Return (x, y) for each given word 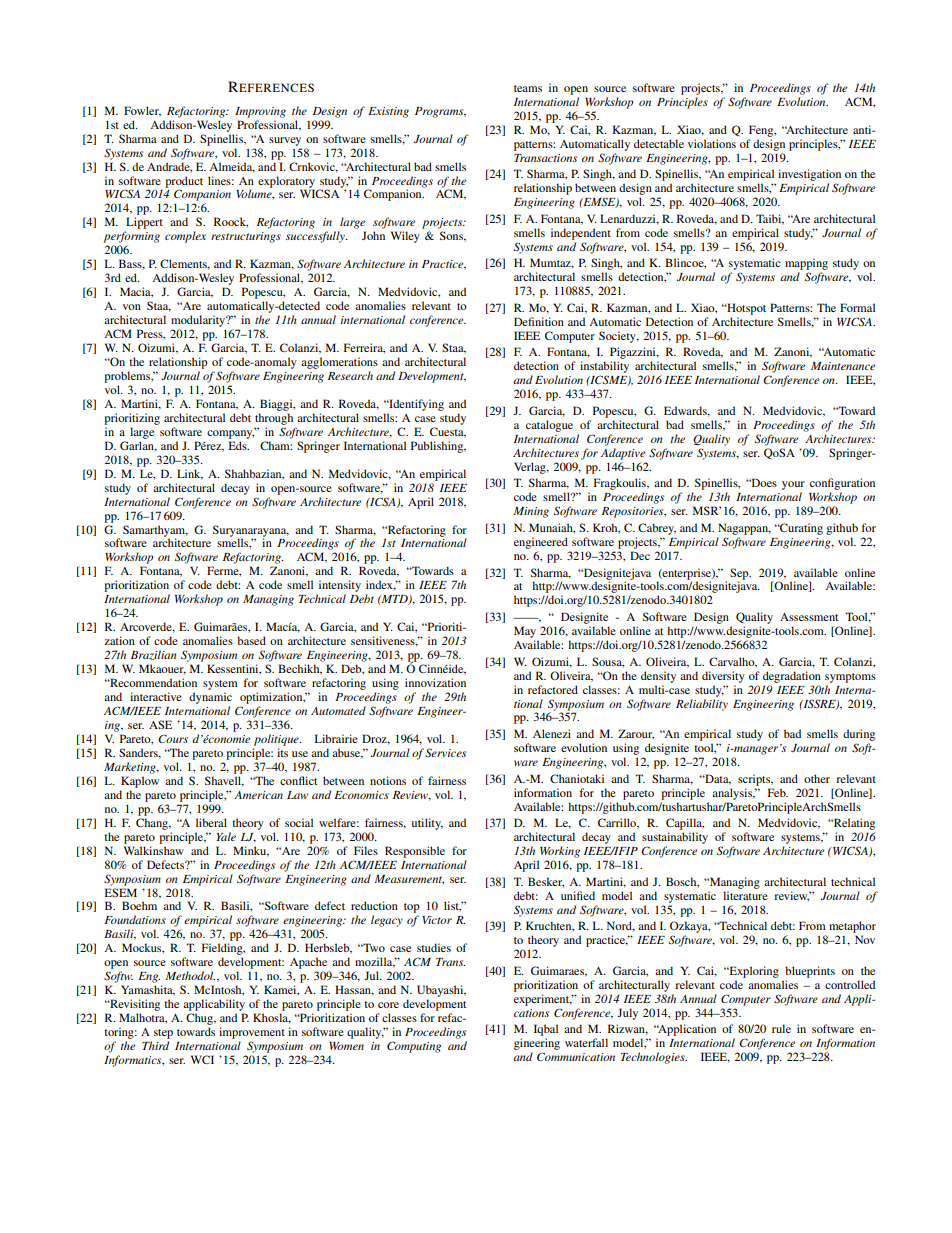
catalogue (549, 426)
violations (712, 143)
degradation (792, 677)
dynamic (210, 698)
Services (445, 752)
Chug (200, 1019)
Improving (260, 112)
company (231, 433)
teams (528, 88)
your (793, 487)
